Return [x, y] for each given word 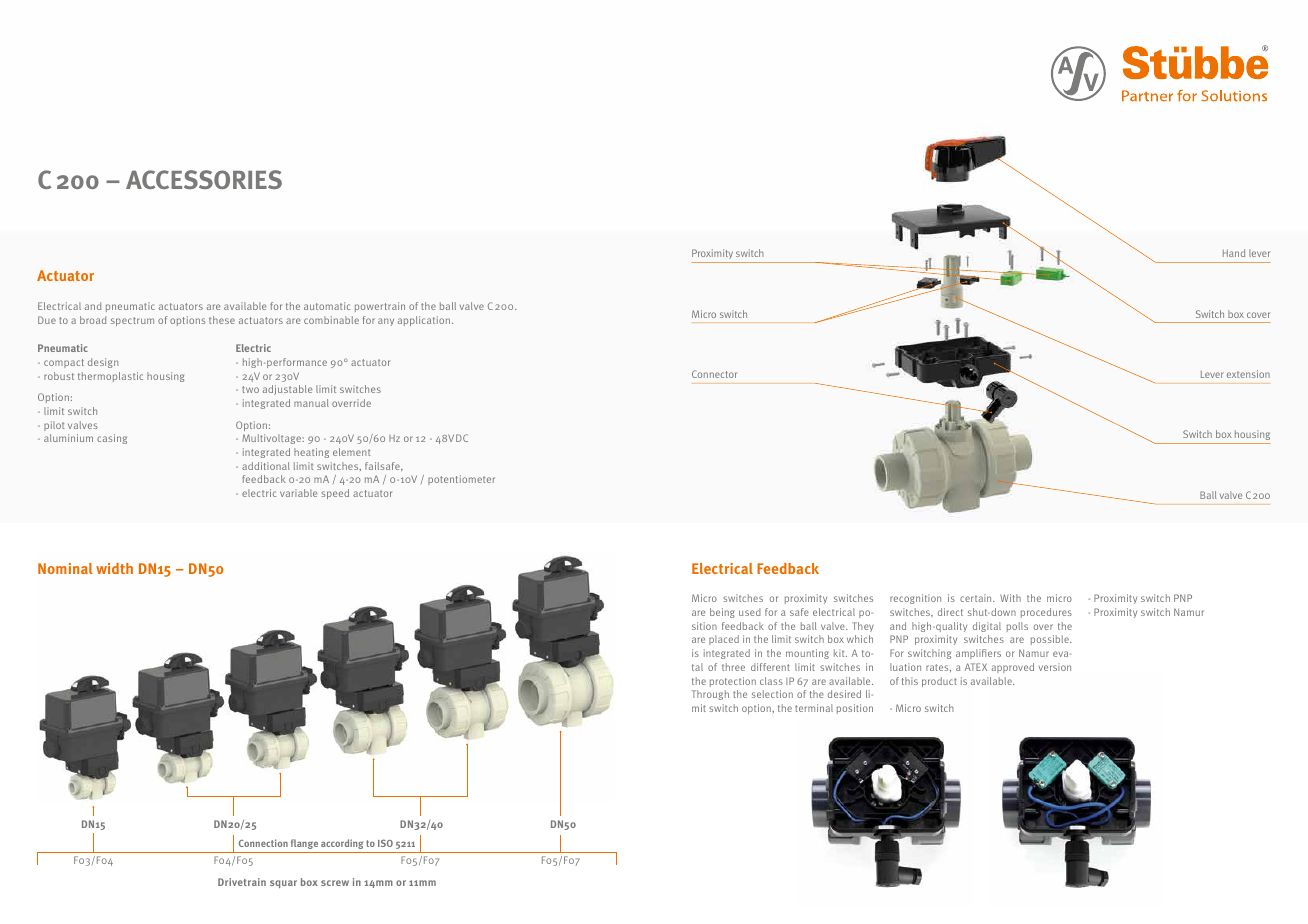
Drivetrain [242, 882]
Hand [1234, 253]
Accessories [204, 179]
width [114, 568]
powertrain [380, 307]
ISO [385, 843]
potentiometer [461, 480]
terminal [814, 708]
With [1010, 598]
